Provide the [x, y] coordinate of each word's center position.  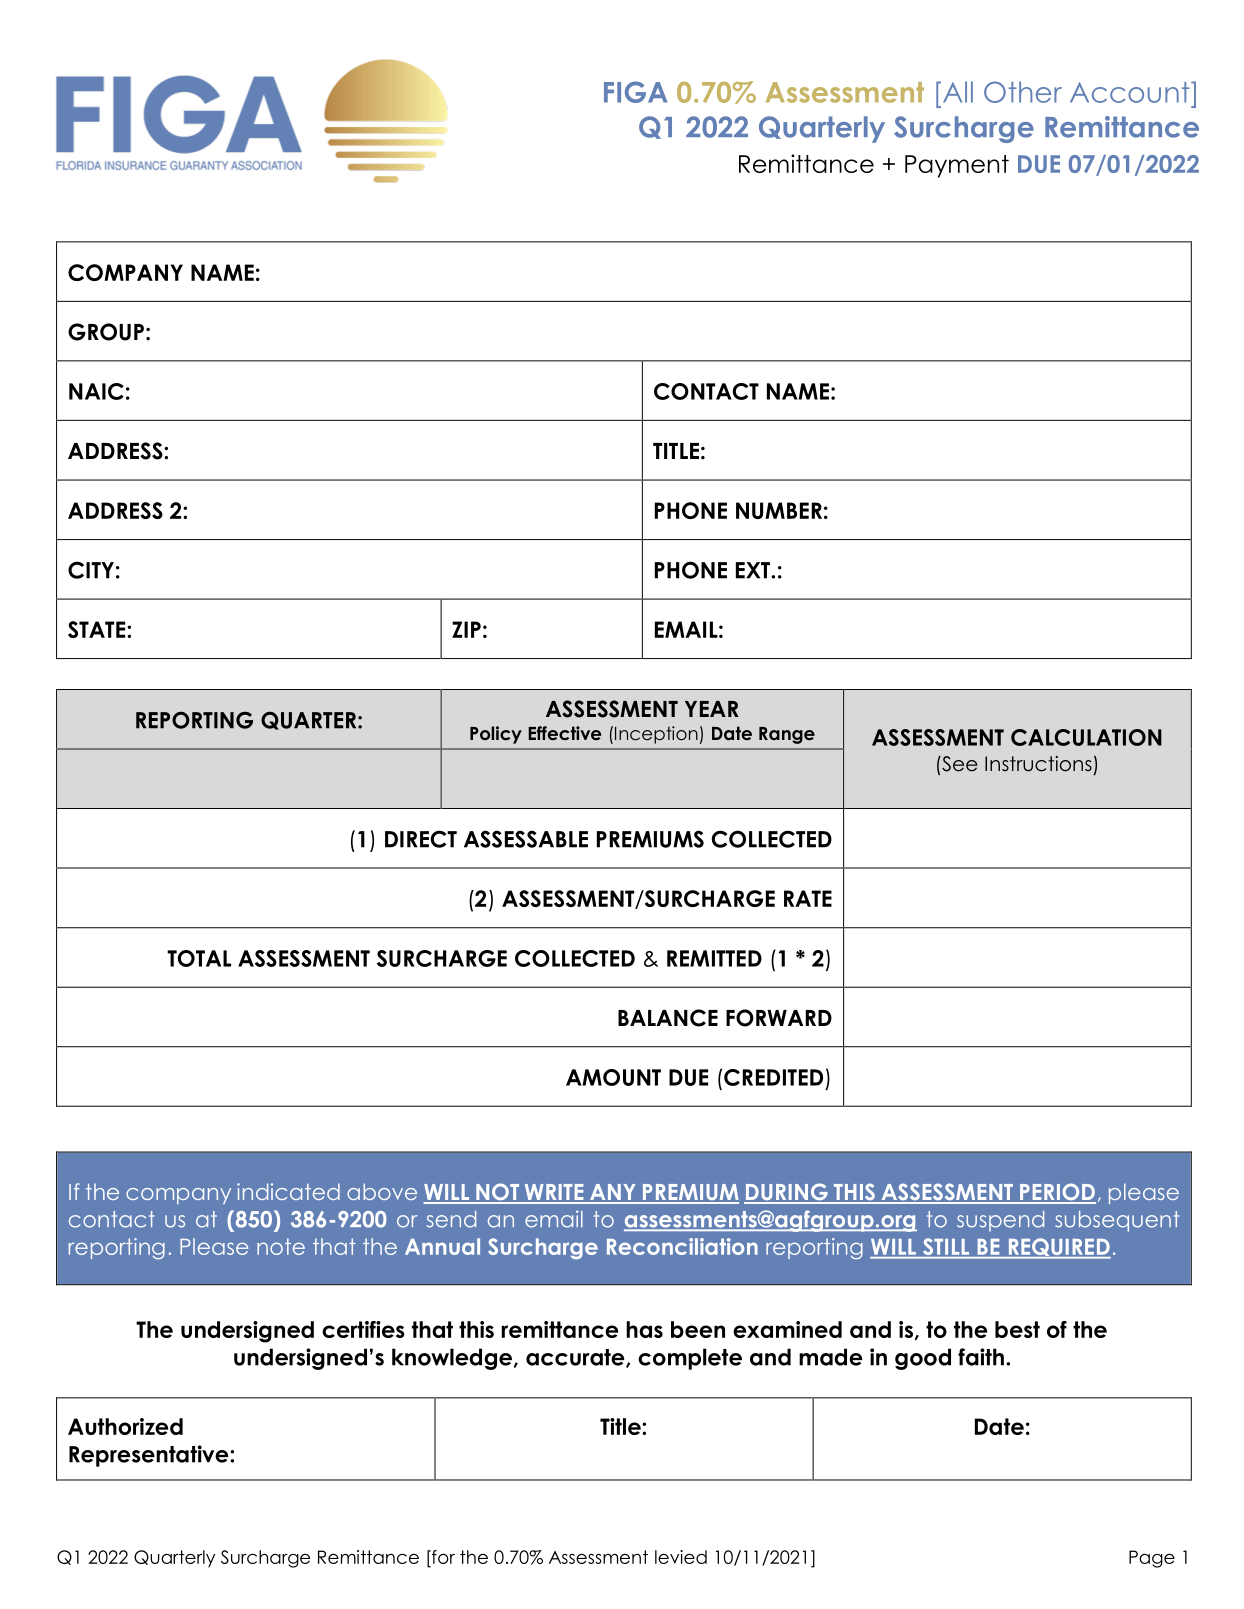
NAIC [96, 391]
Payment [957, 166]
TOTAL [199, 958]
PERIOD [1057, 1193]
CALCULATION [1086, 737]
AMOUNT [613, 1077]
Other [1023, 92]
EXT [754, 570]
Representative [150, 1456]
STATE [98, 629]
